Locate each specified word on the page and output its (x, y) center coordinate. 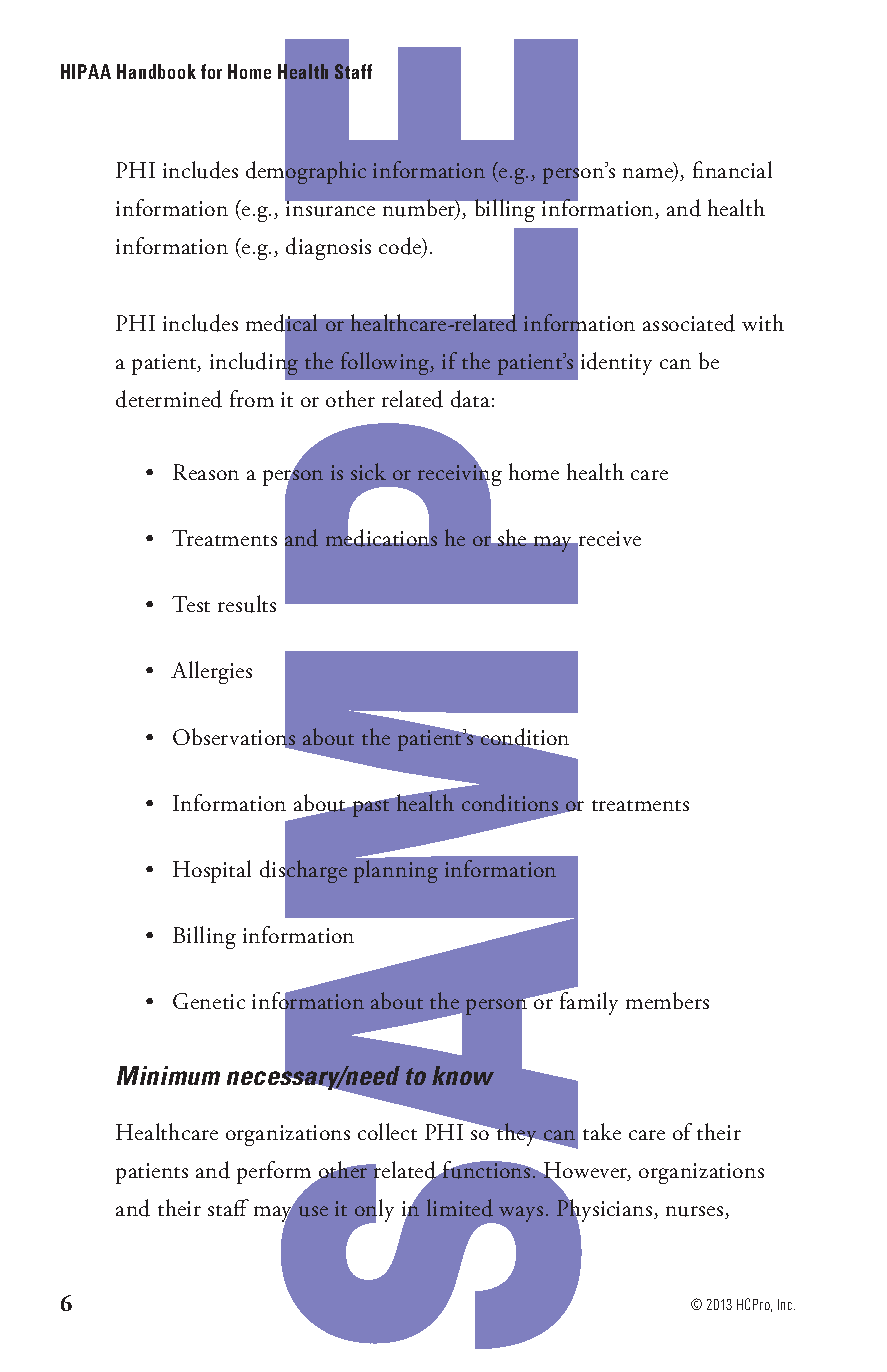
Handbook (156, 71)
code (401, 247)
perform (275, 1174)
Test (191, 604)
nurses (696, 1212)
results (247, 604)
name (649, 174)
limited (460, 1208)
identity (616, 363)
